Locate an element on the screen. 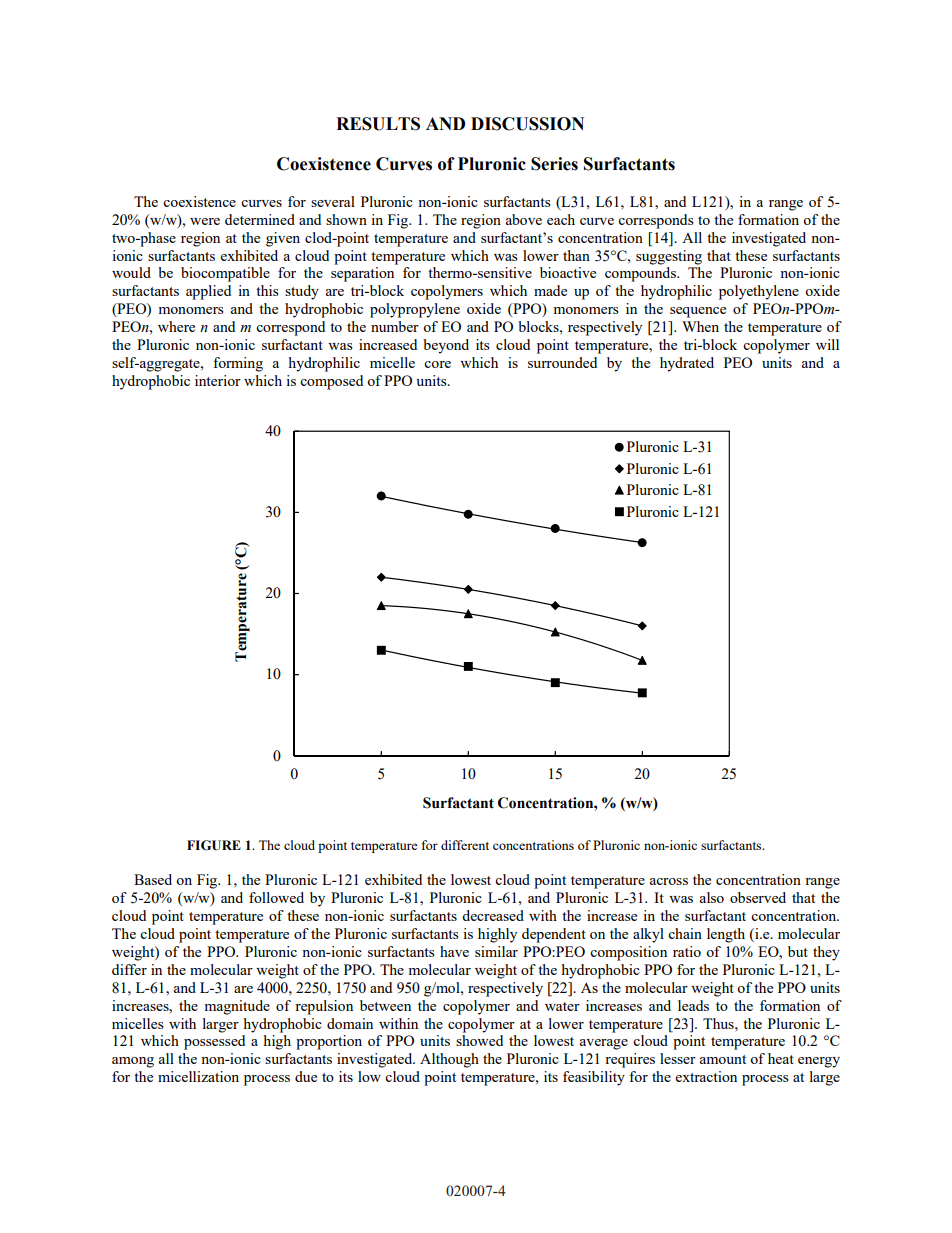  interior is located at coordinates (218, 380).
